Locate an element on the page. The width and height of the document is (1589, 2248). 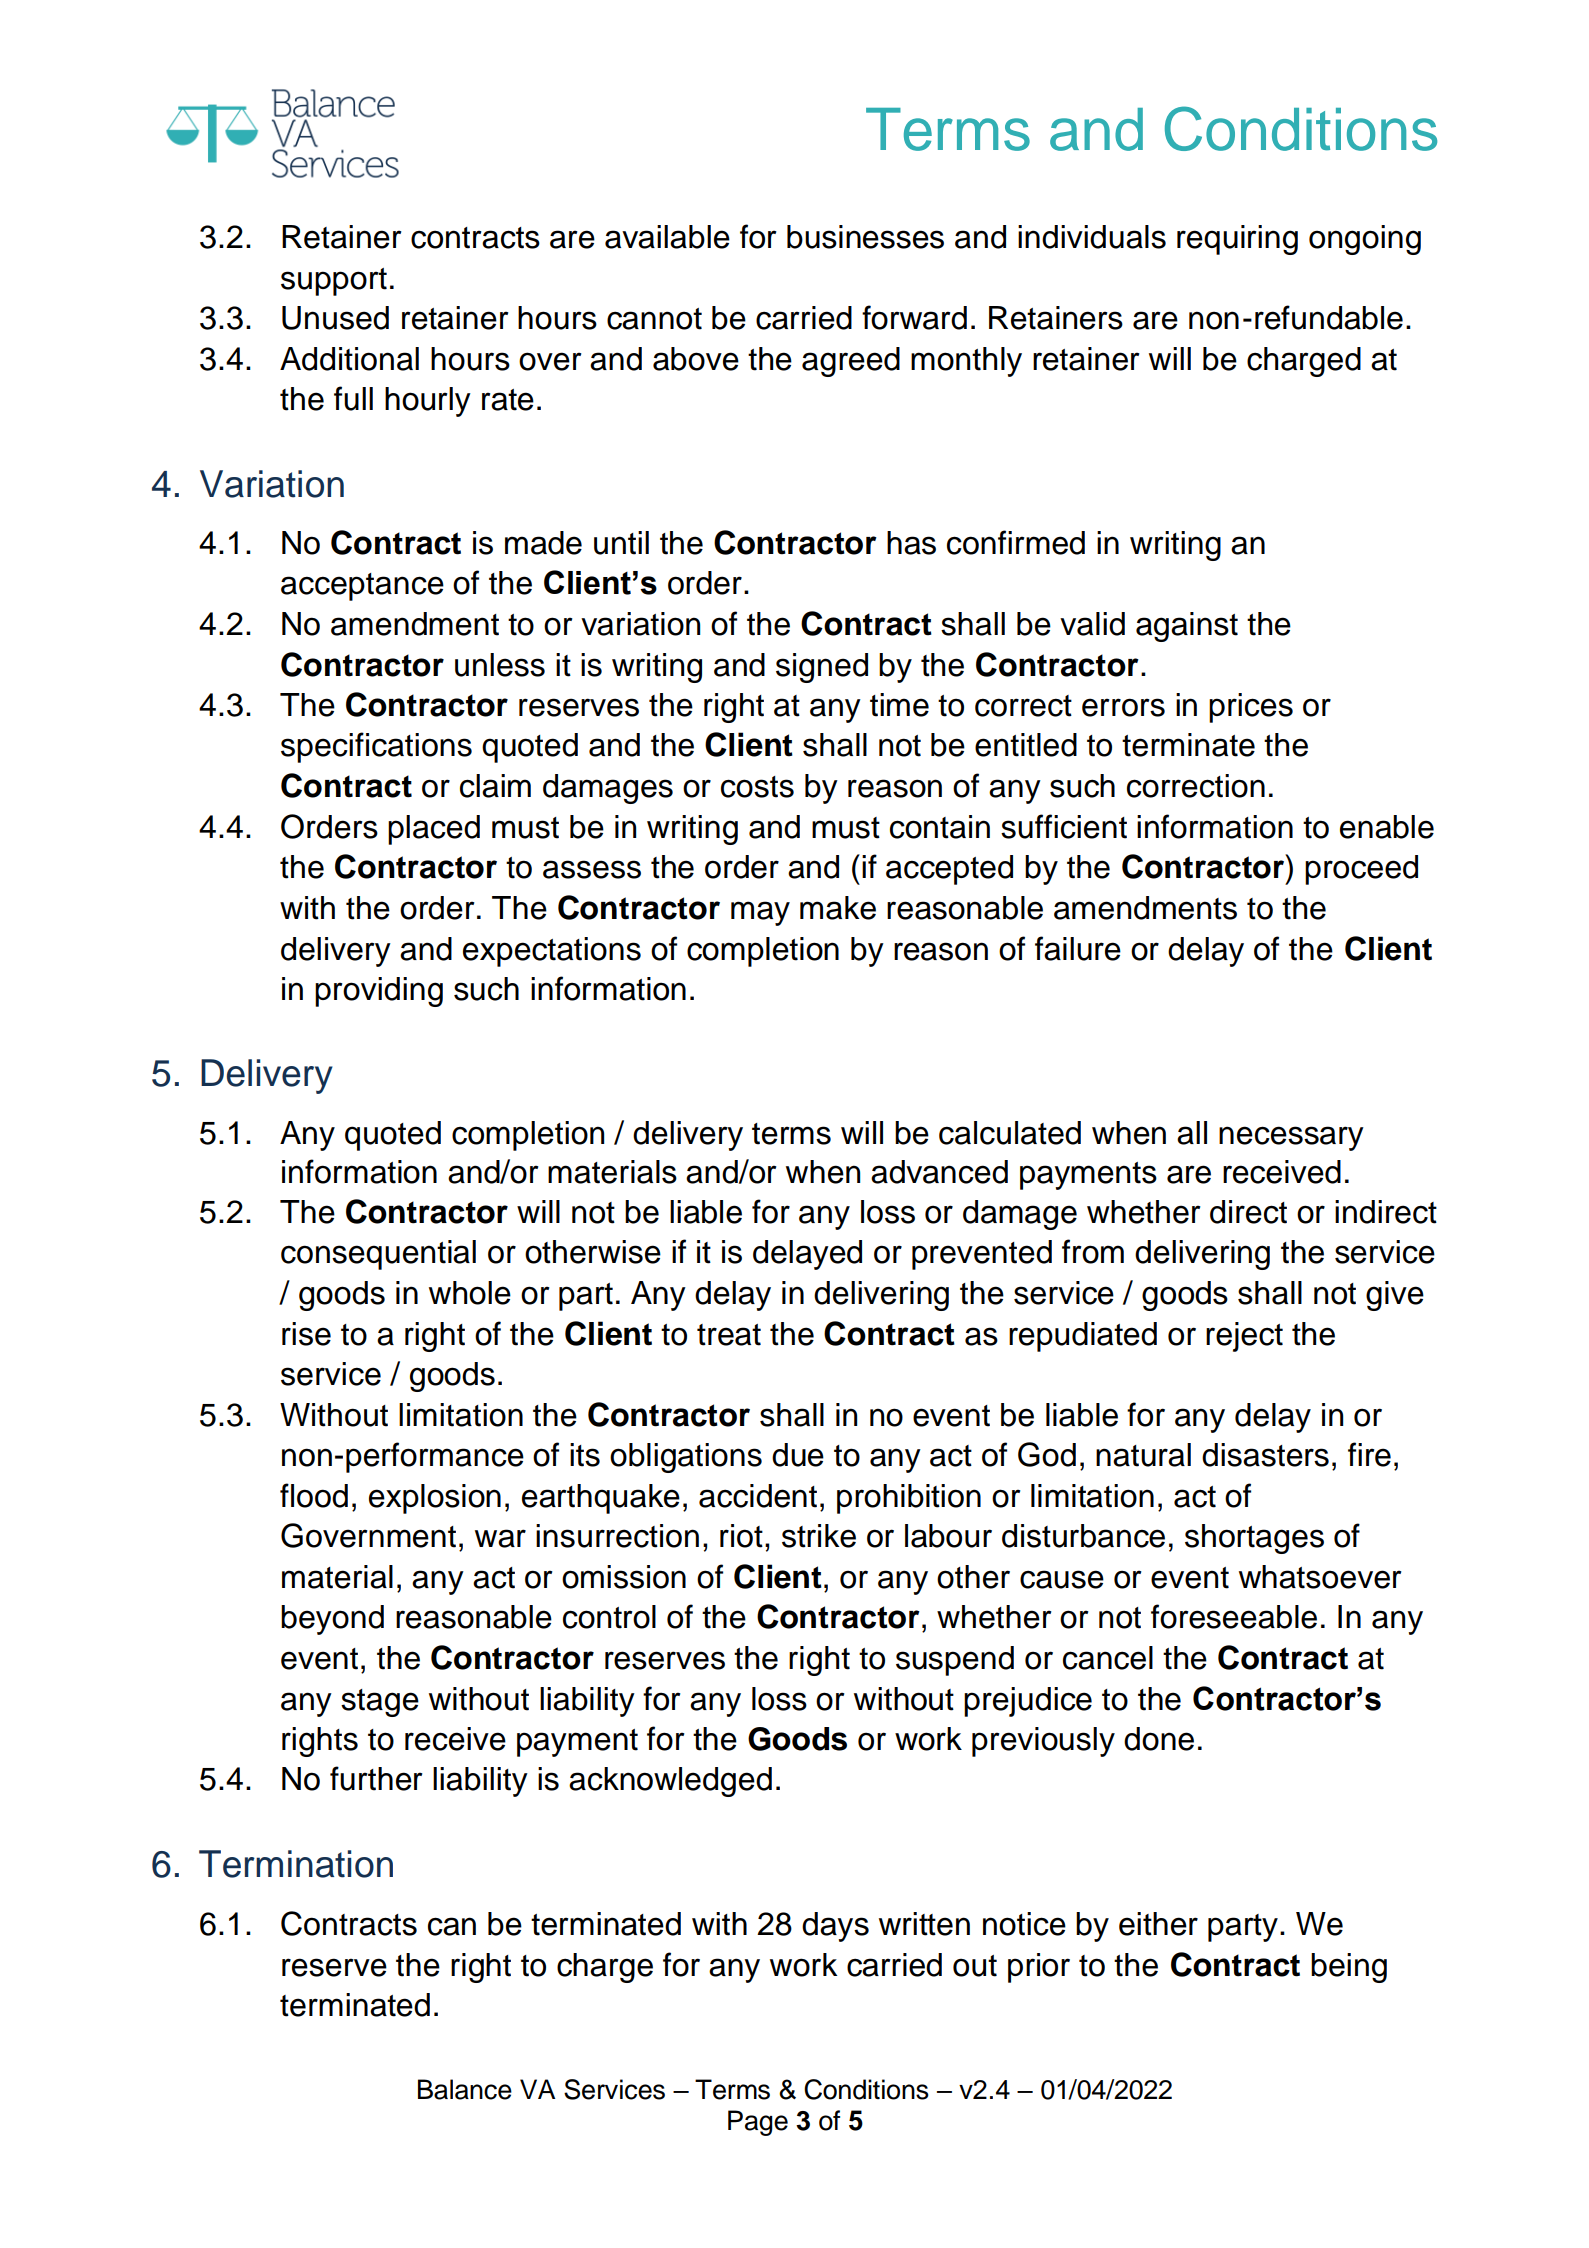
make is located at coordinates (838, 908).
